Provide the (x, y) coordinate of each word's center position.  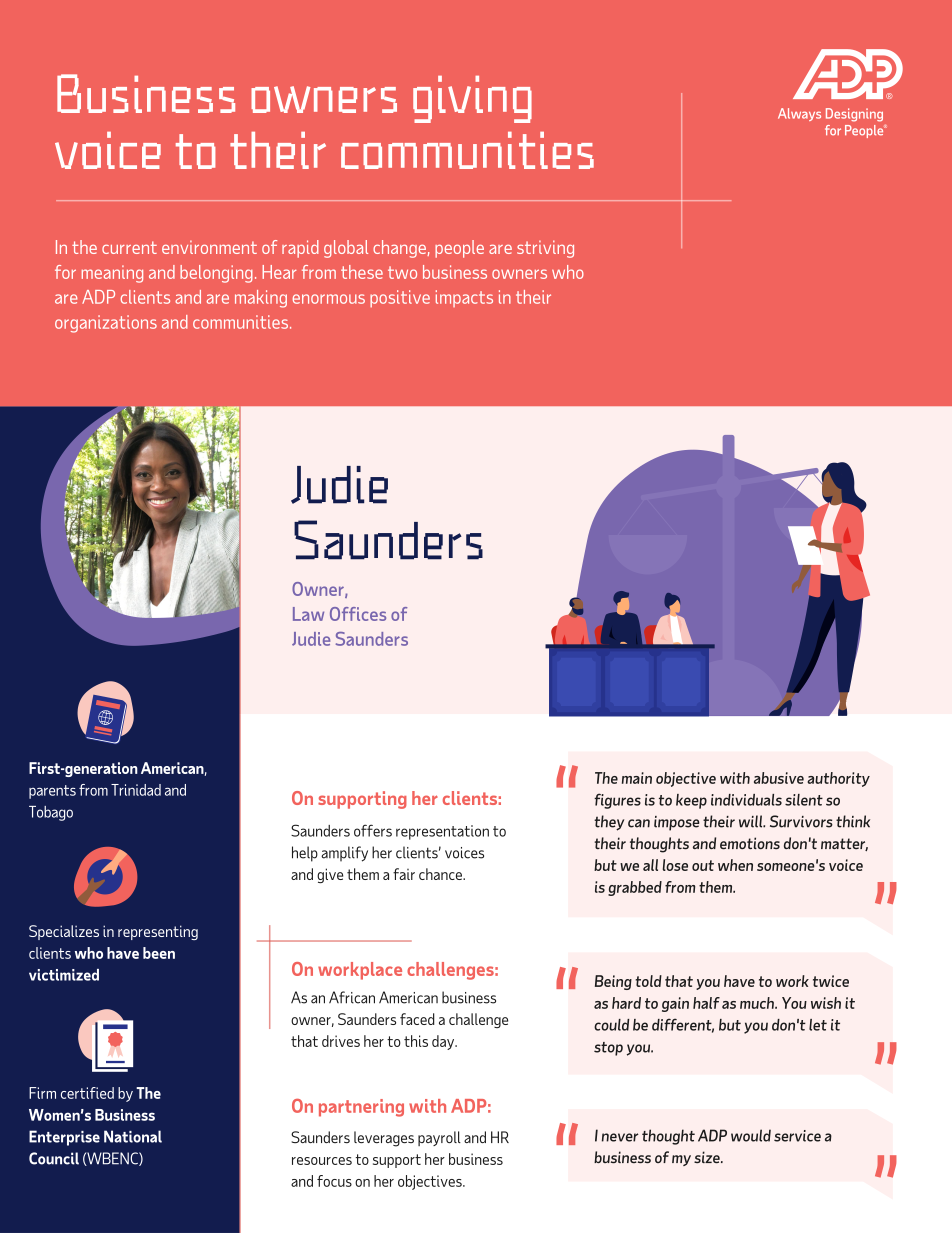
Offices (358, 614)
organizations (106, 324)
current (129, 247)
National (133, 1136)
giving (472, 99)
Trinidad (136, 790)
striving (545, 249)
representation (442, 832)
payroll (439, 1138)
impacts (464, 298)
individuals (746, 800)
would (751, 1135)
